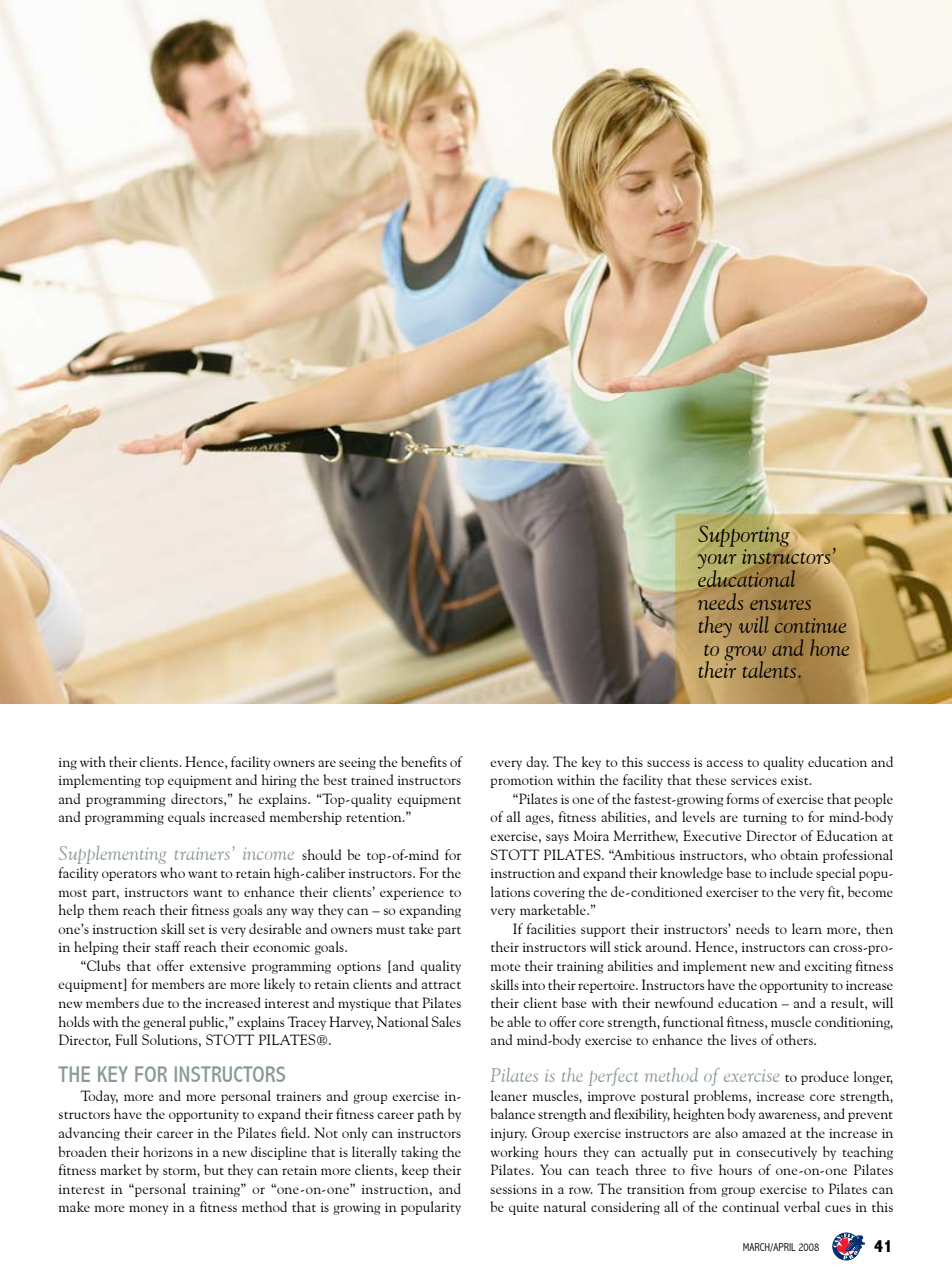 The width and height of the screenshot is (952, 1275). Describe the element at coordinates (357, 764) in the screenshot. I see `seeing` at that location.
